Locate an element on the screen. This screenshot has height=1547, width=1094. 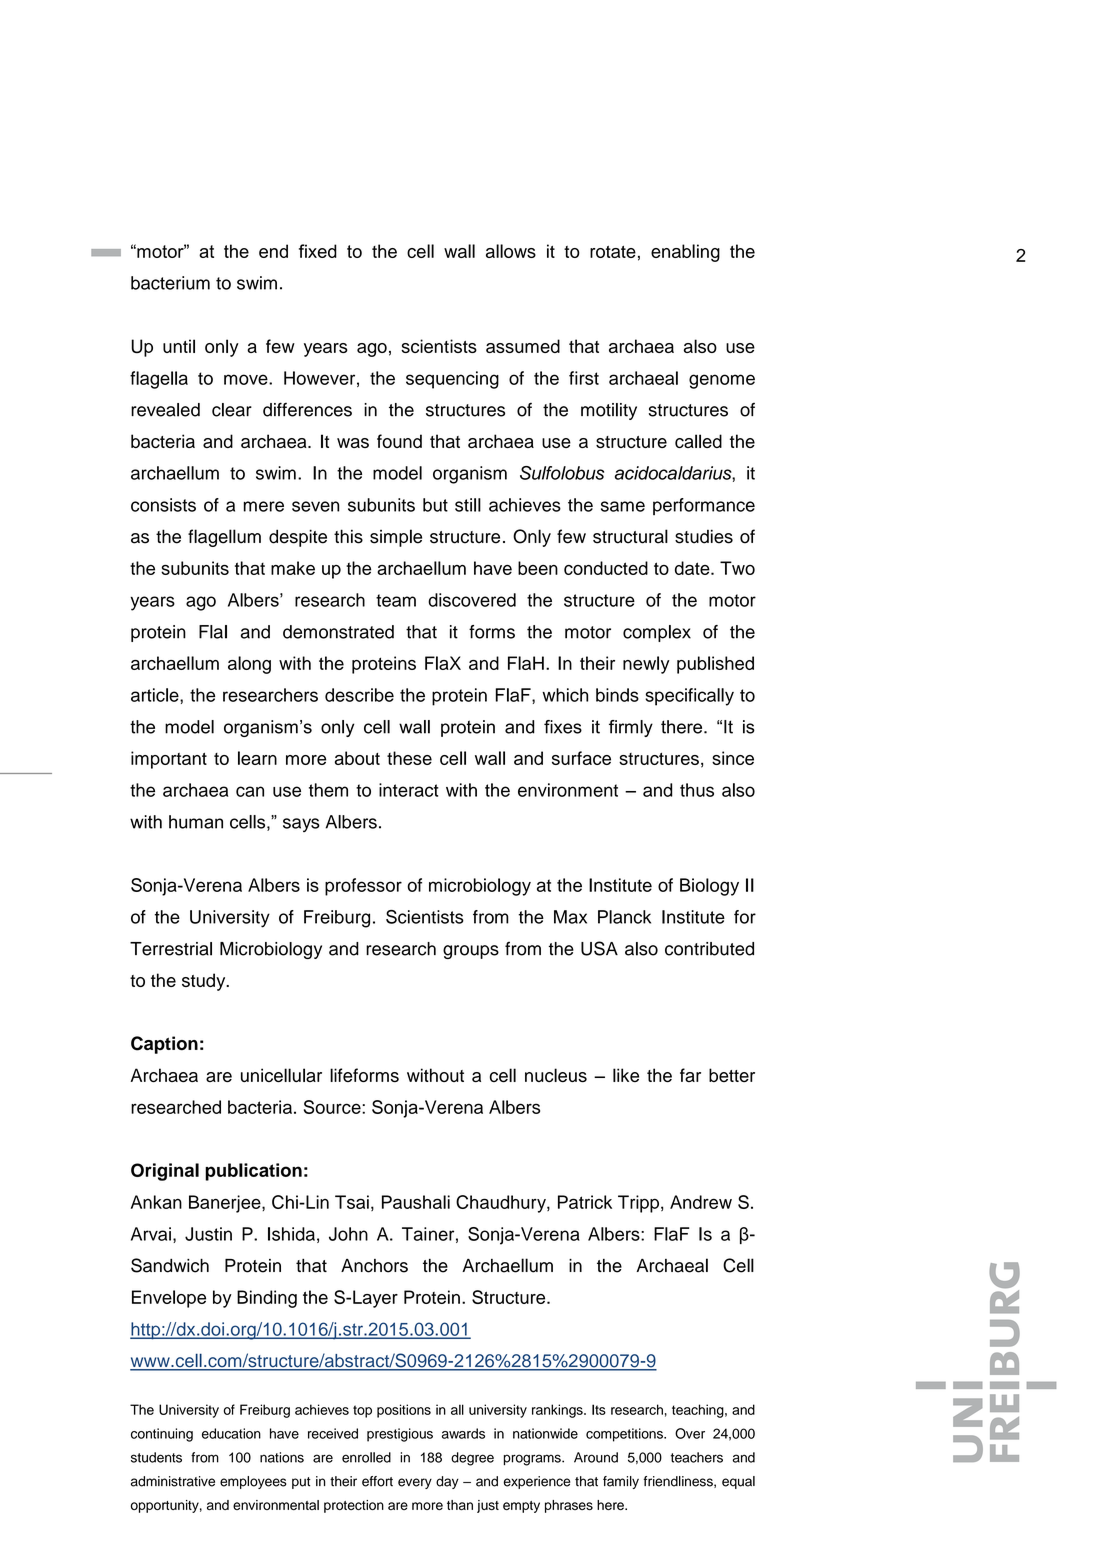
teachers is located at coordinates (697, 1457).
